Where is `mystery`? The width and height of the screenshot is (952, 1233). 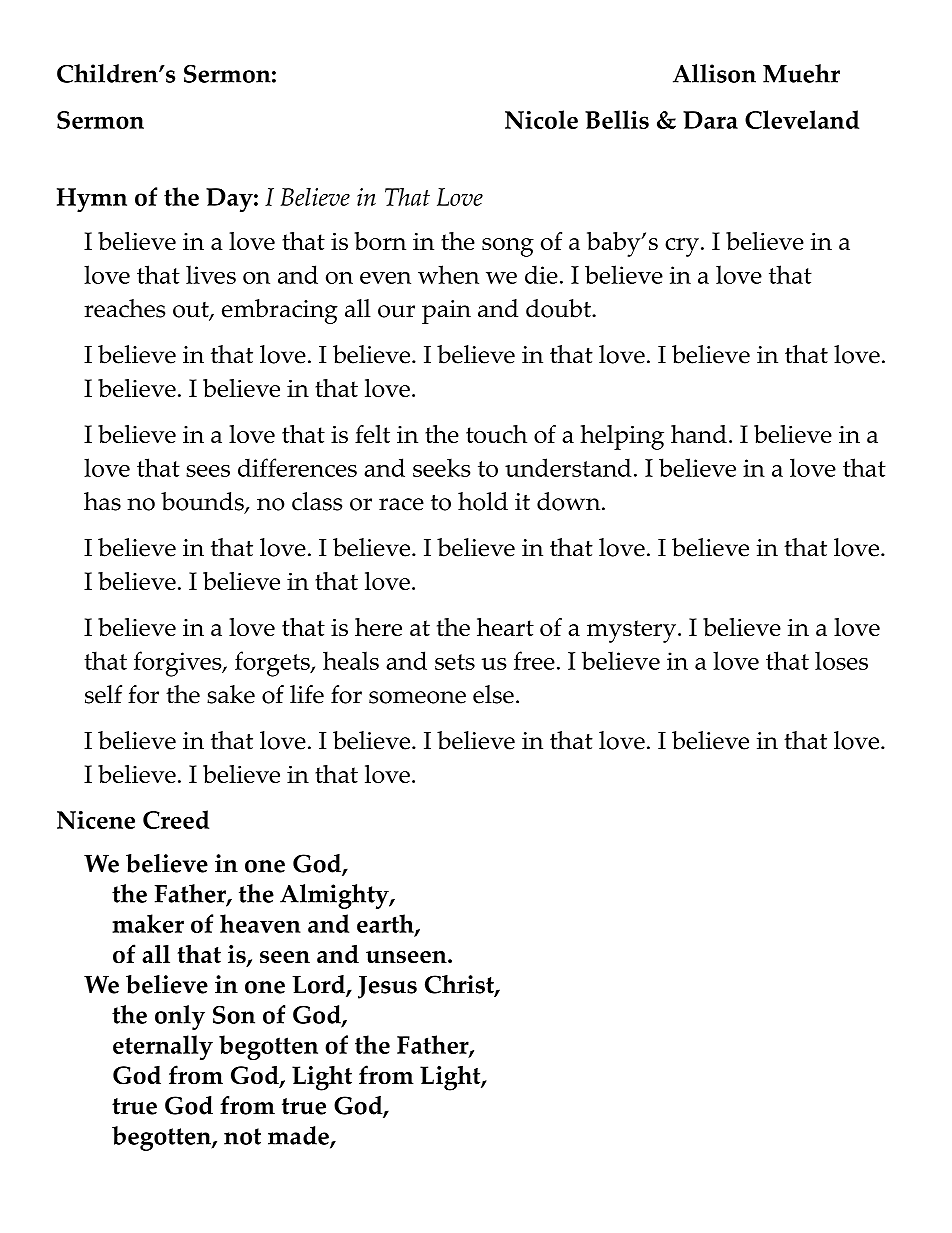 mystery is located at coordinates (631, 631).
